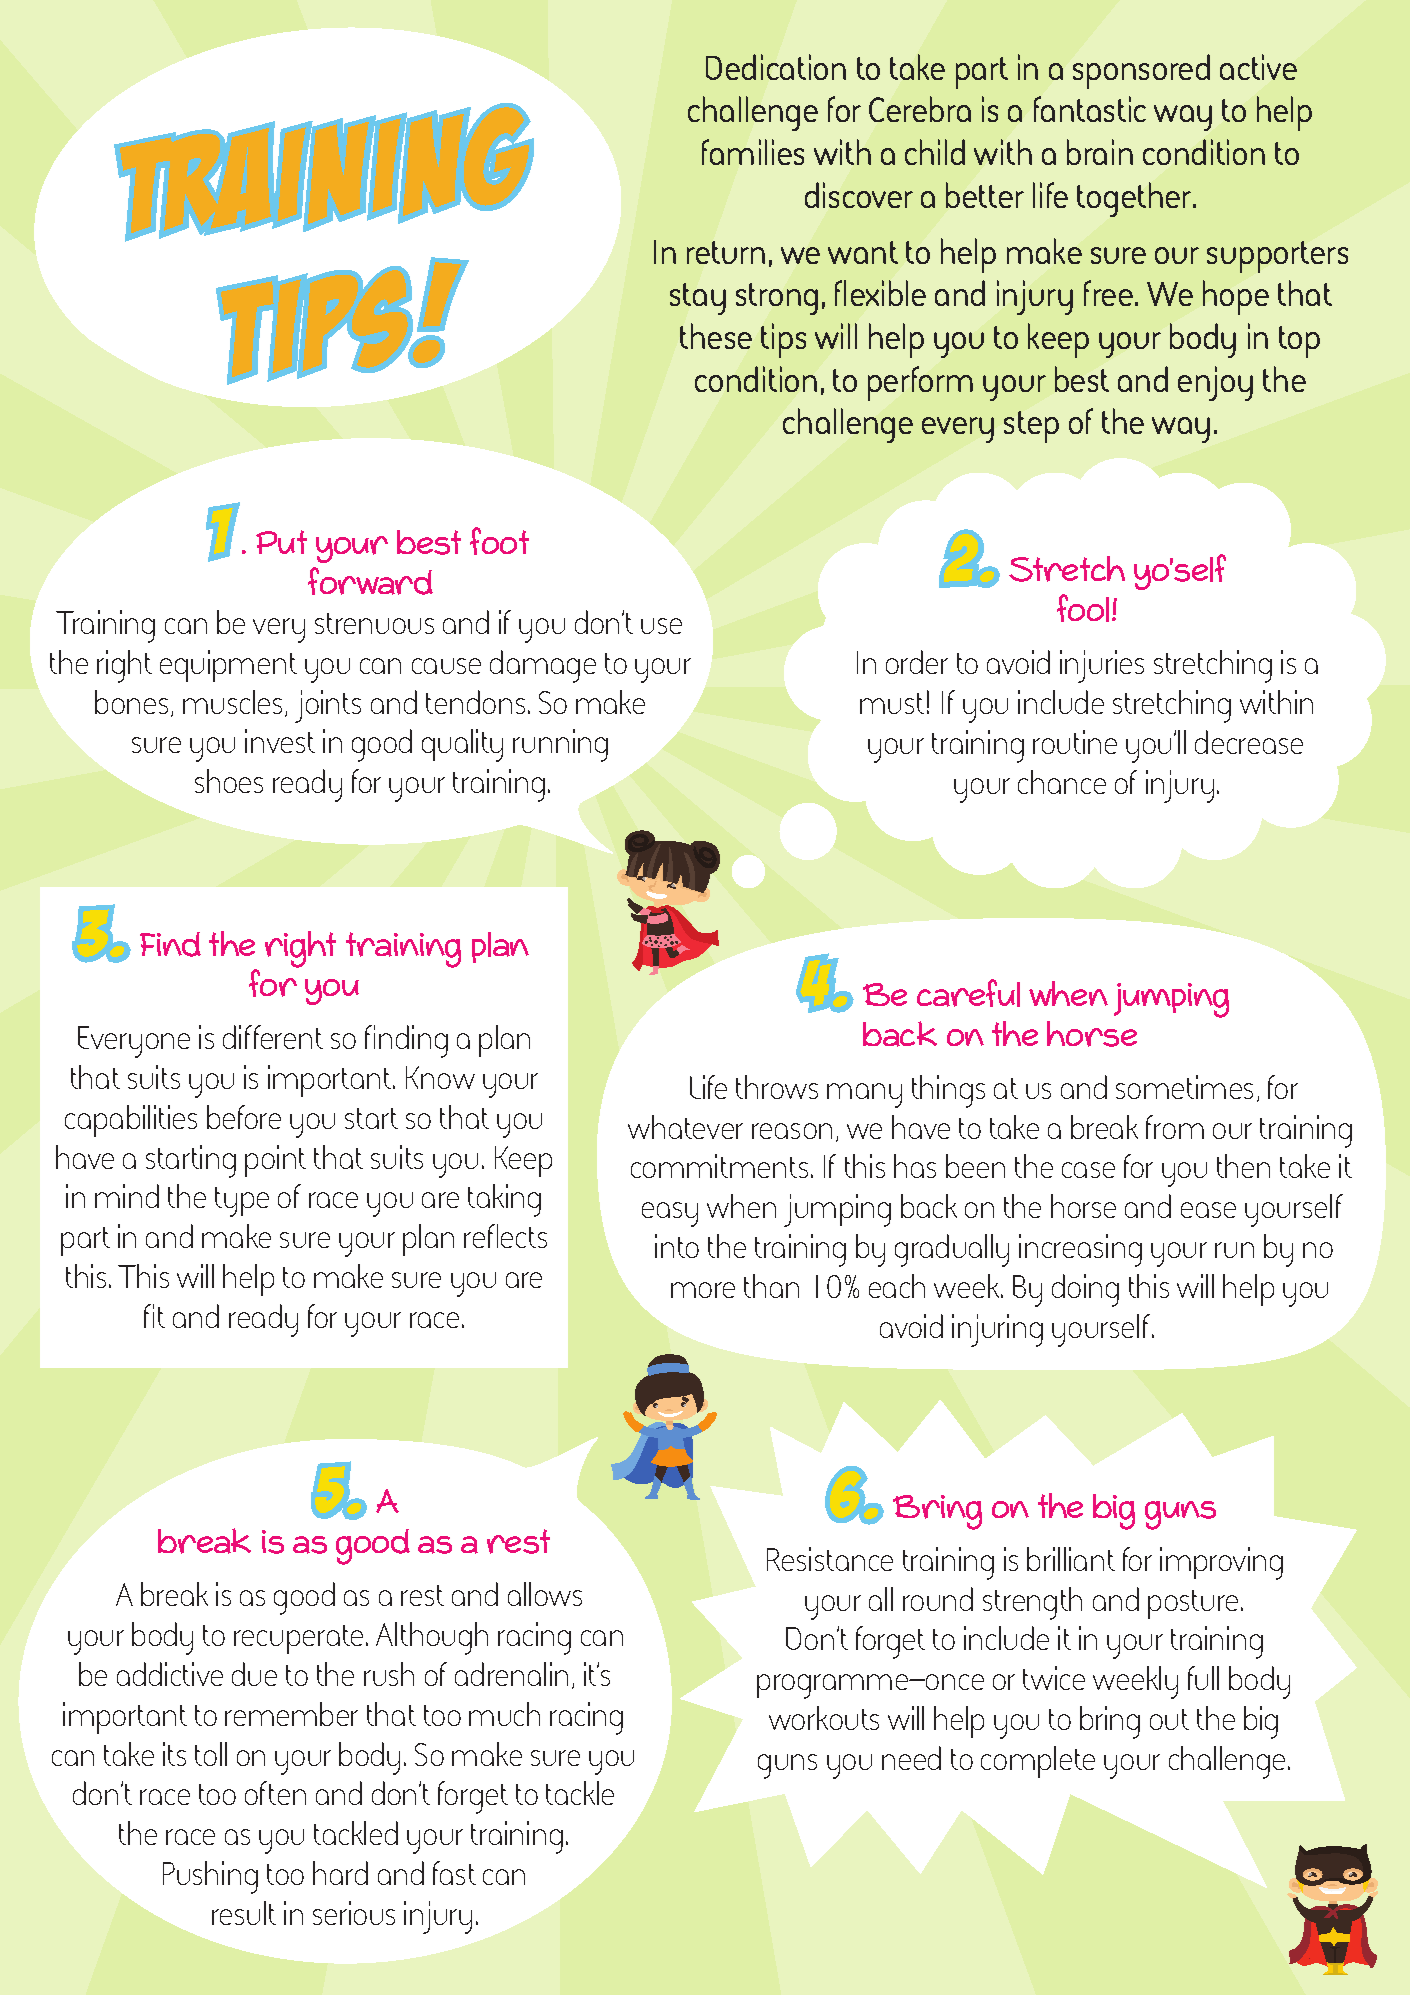  What do you see at coordinates (1141, 71) in the screenshot?
I see `sponsored` at bounding box center [1141, 71].
